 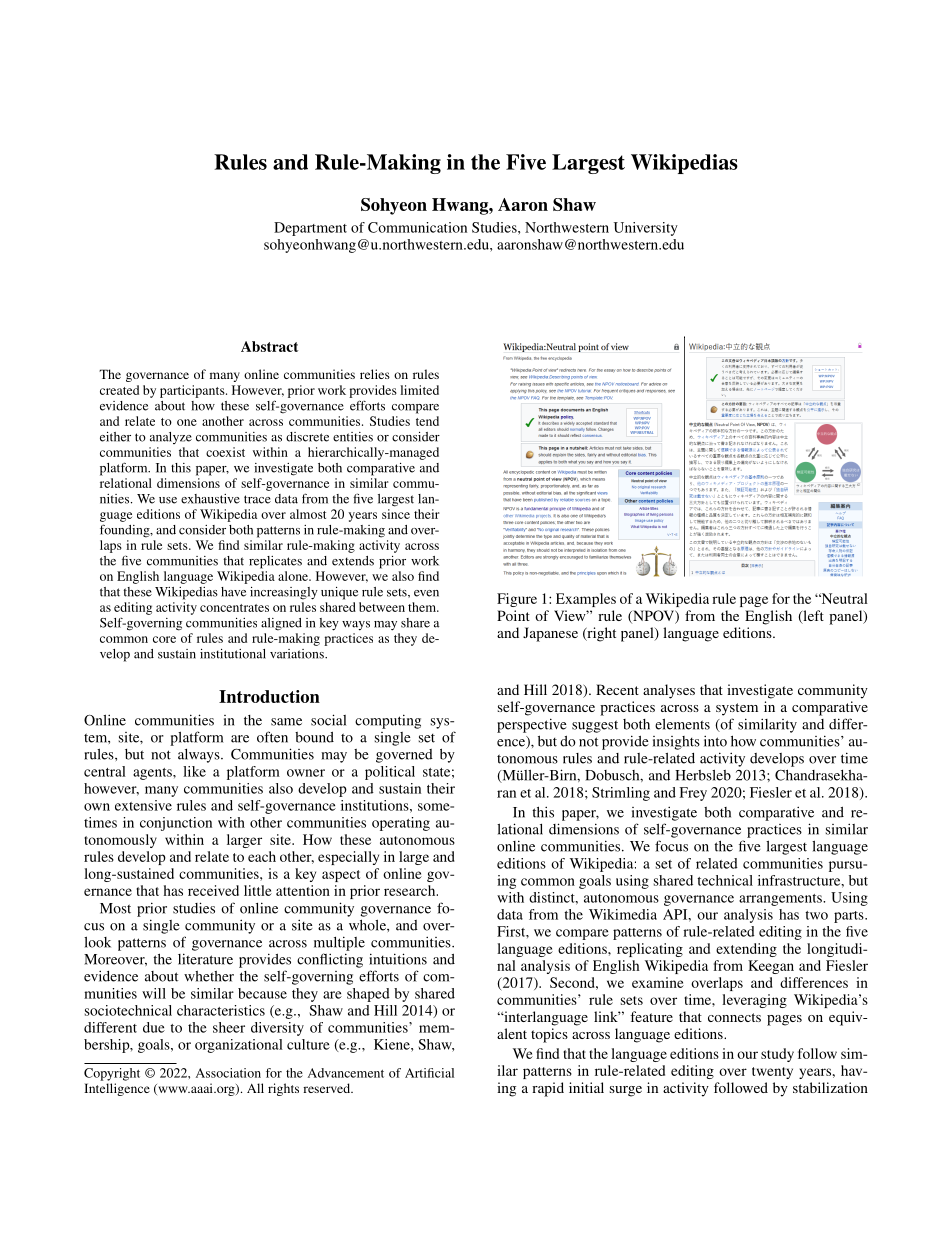 I want to click on twenty, so click(x=772, y=1073).
